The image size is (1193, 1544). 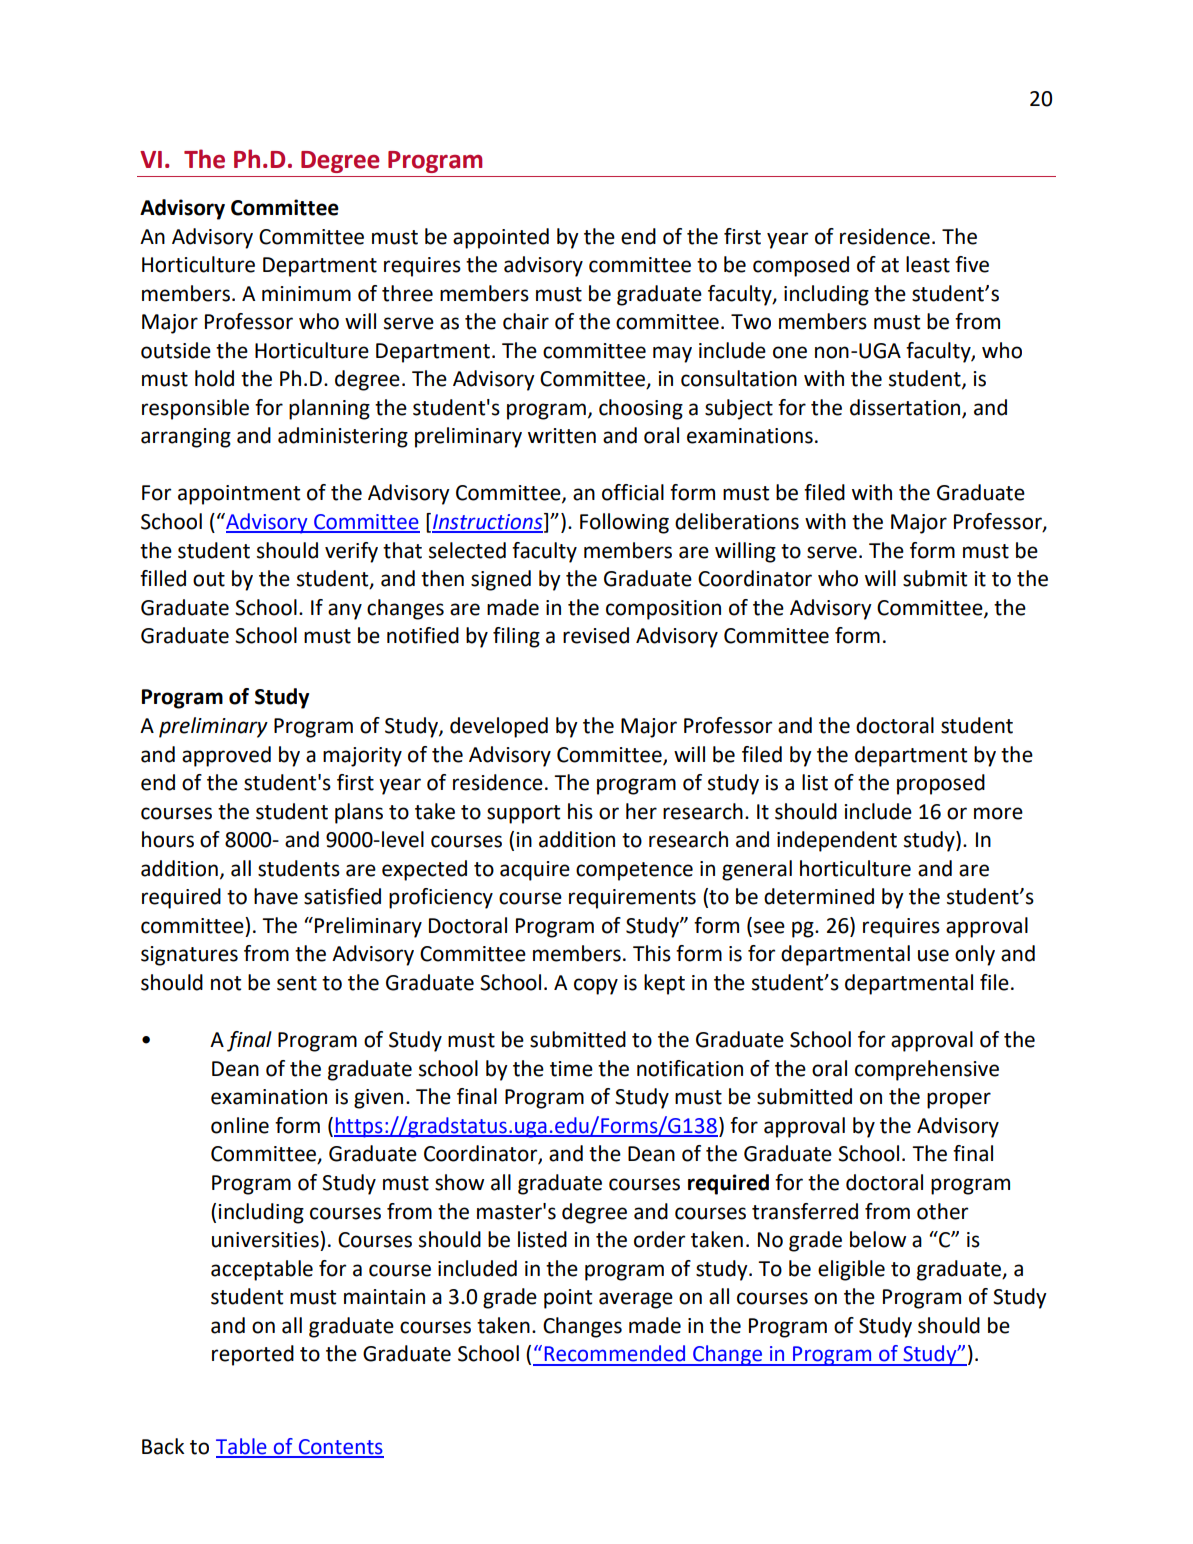 What do you see at coordinates (636, 1300) in the screenshot?
I see `average` at bounding box center [636, 1300].
